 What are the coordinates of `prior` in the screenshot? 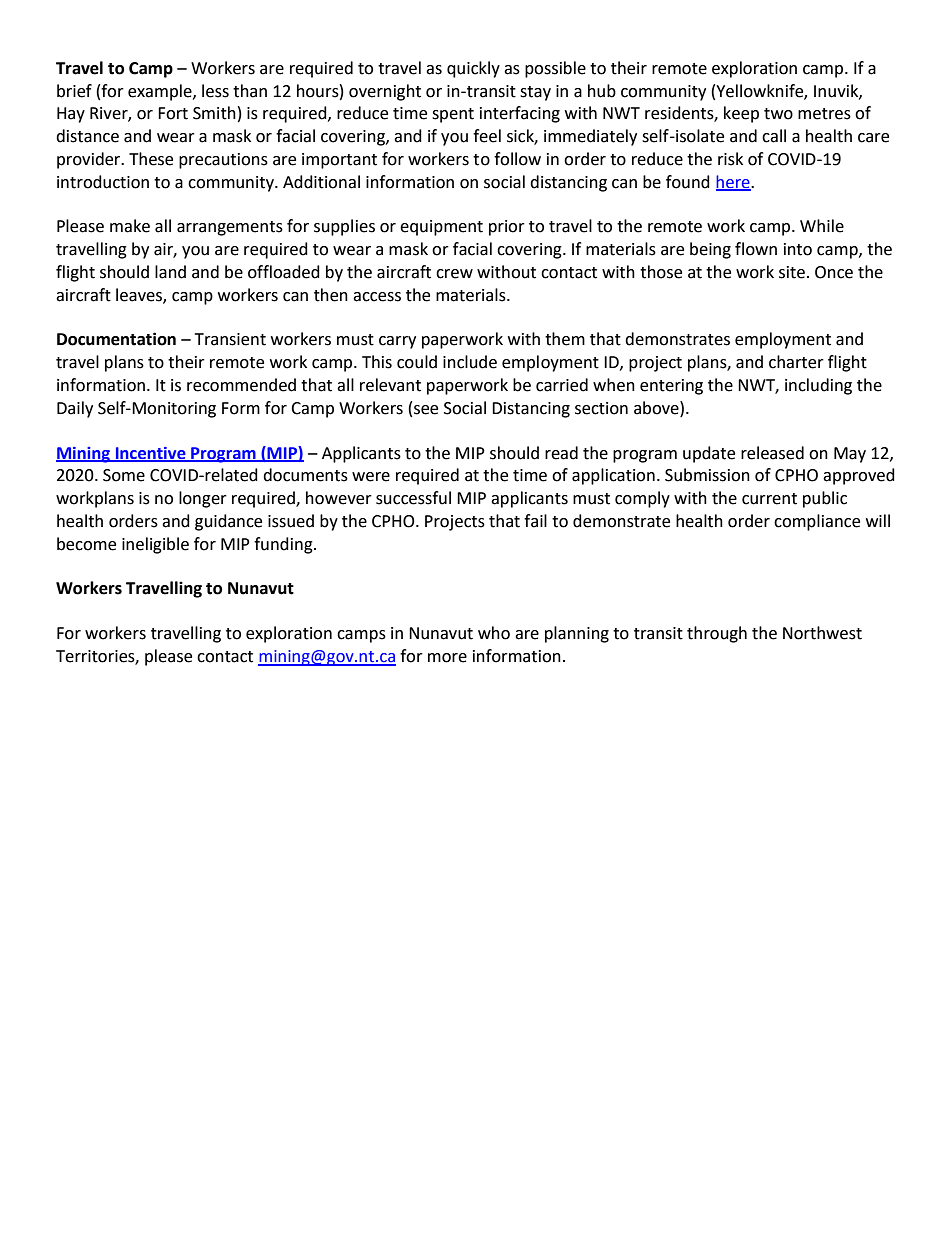 It's located at (507, 228).
